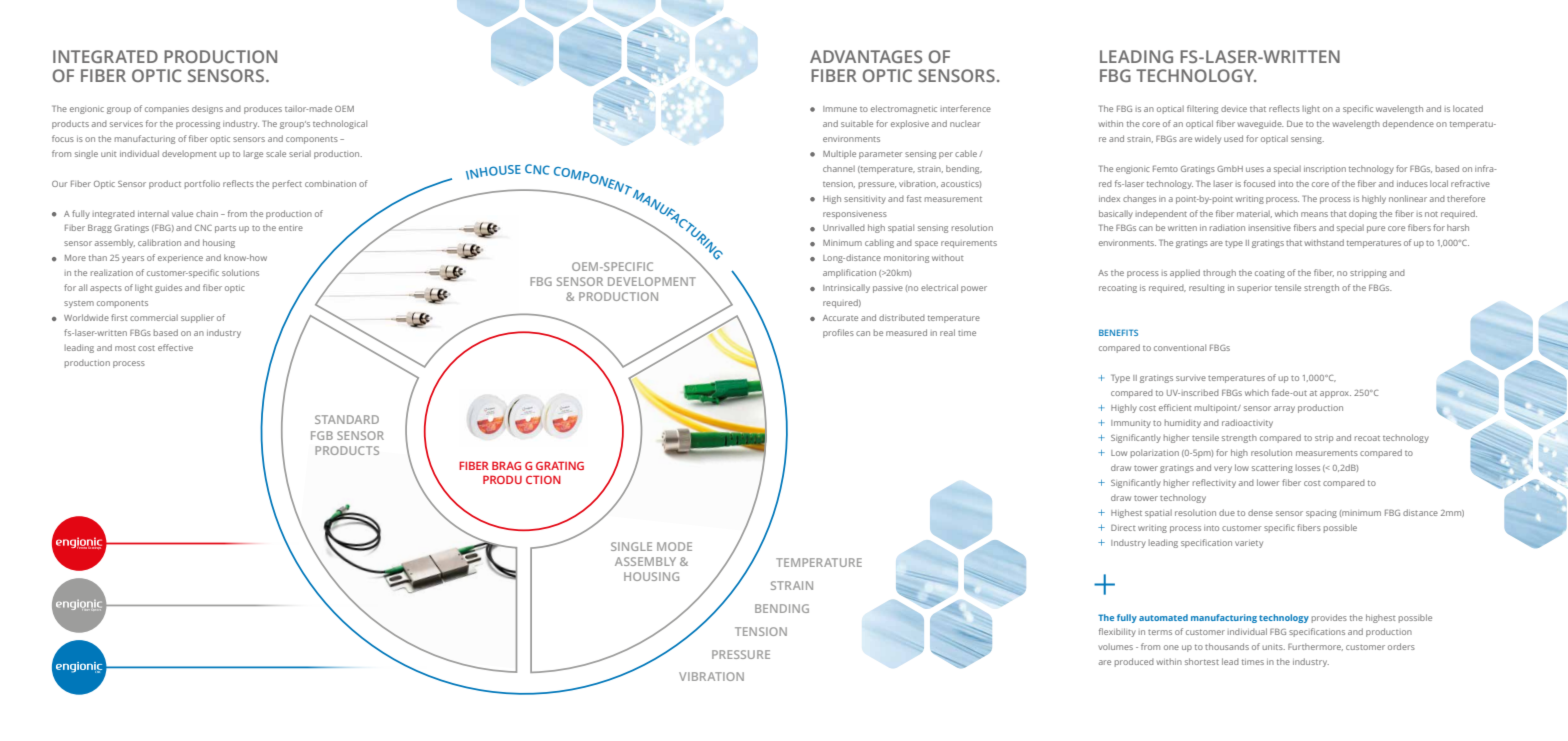  What do you see at coordinates (1321, 514) in the screenshot?
I see `spacing` at bounding box center [1321, 514].
